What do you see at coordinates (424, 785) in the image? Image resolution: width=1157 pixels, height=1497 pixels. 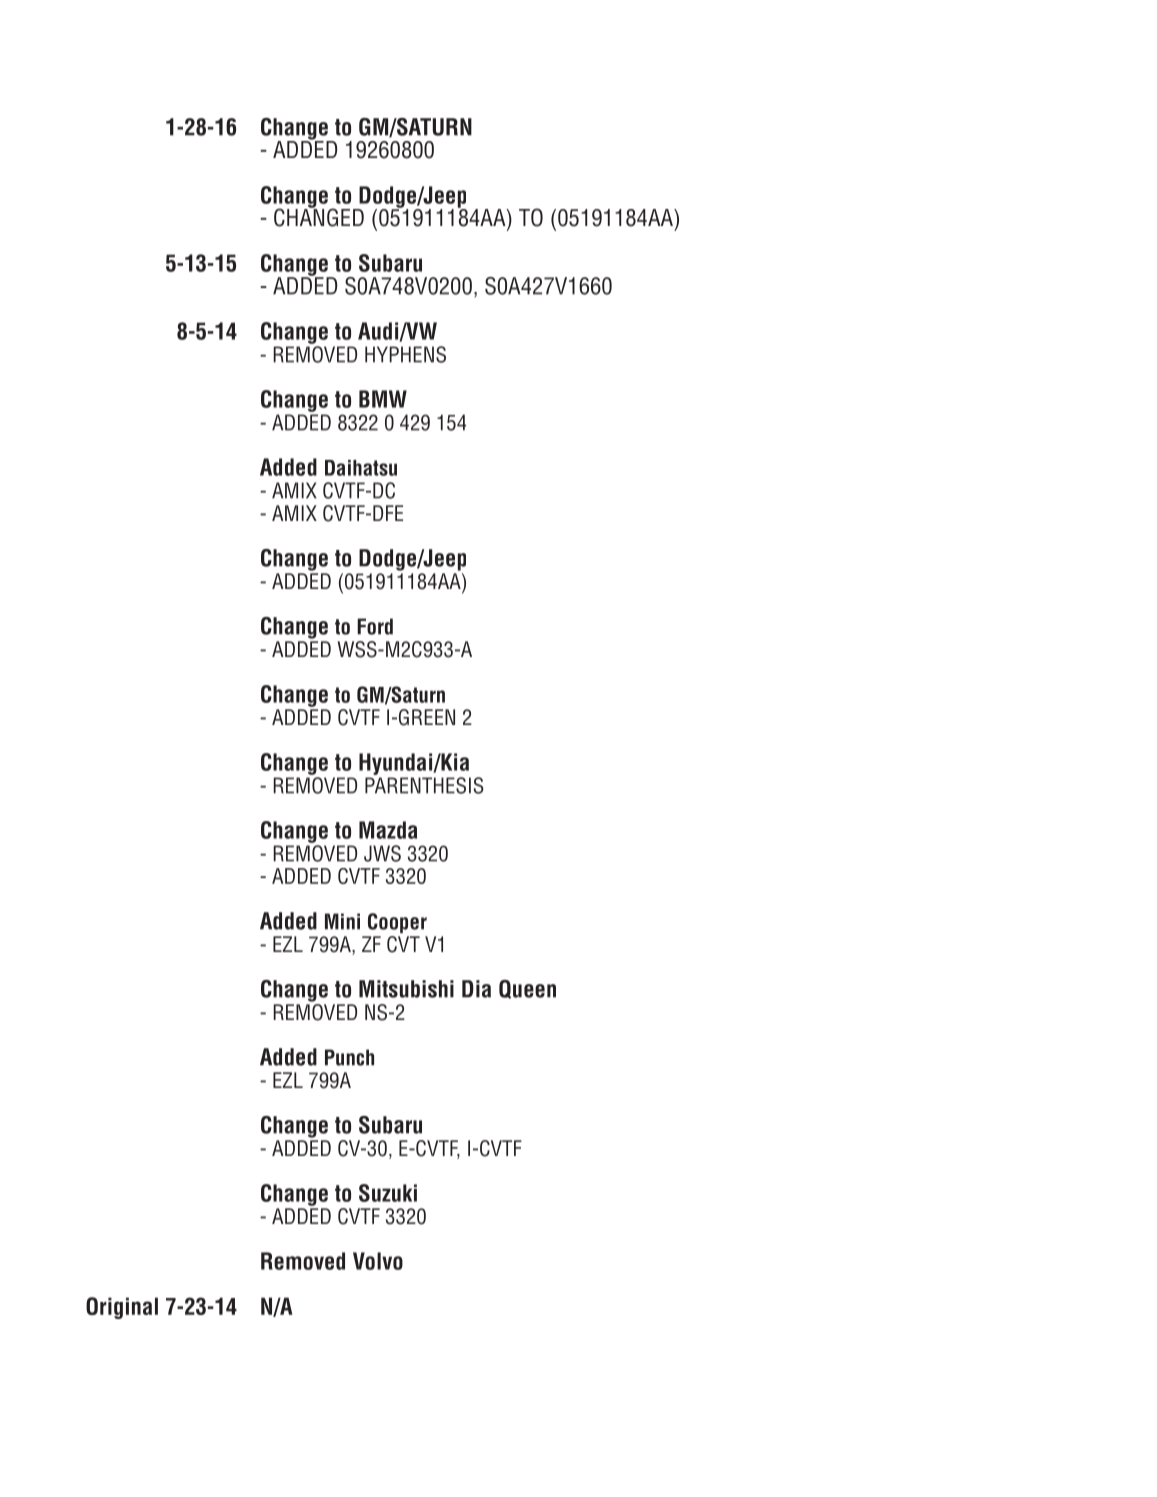 I see `PARENTHESIS` at bounding box center [424, 785].
